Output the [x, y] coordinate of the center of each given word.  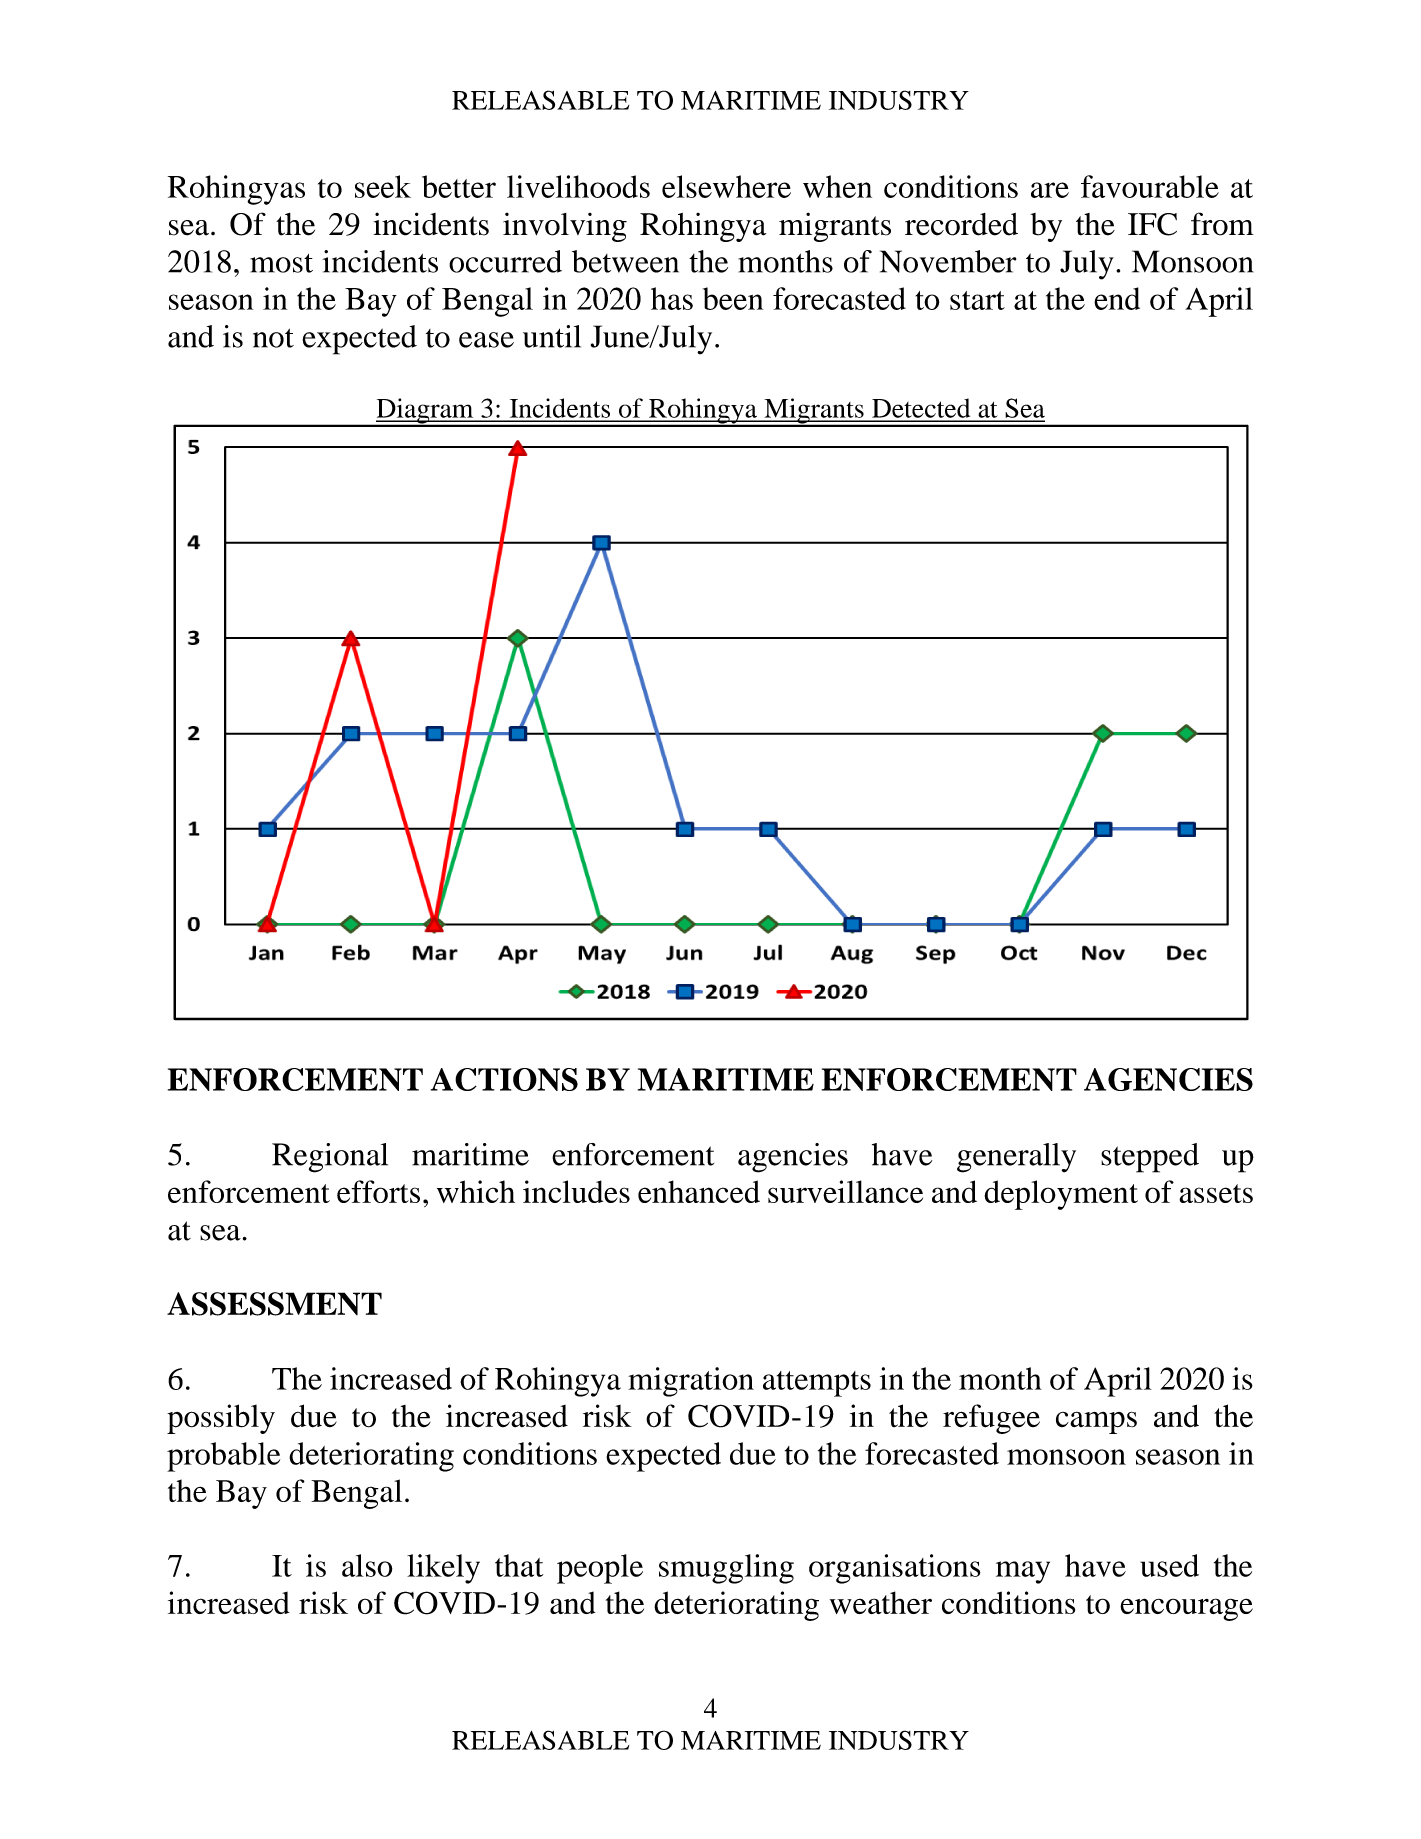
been [733, 298]
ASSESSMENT [274, 1304]
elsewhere [726, 186]
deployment [1061, 1195]
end [1117, 298]
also [367, 1565]
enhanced [699, 1191]
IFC [1152, 224]
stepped [1150, 1158]
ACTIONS [504, 1079]
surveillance [845, 1191]
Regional [330, 1158]
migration [691, 1382]
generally [1016, 1158]
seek [383, 186]
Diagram [425, 412]
